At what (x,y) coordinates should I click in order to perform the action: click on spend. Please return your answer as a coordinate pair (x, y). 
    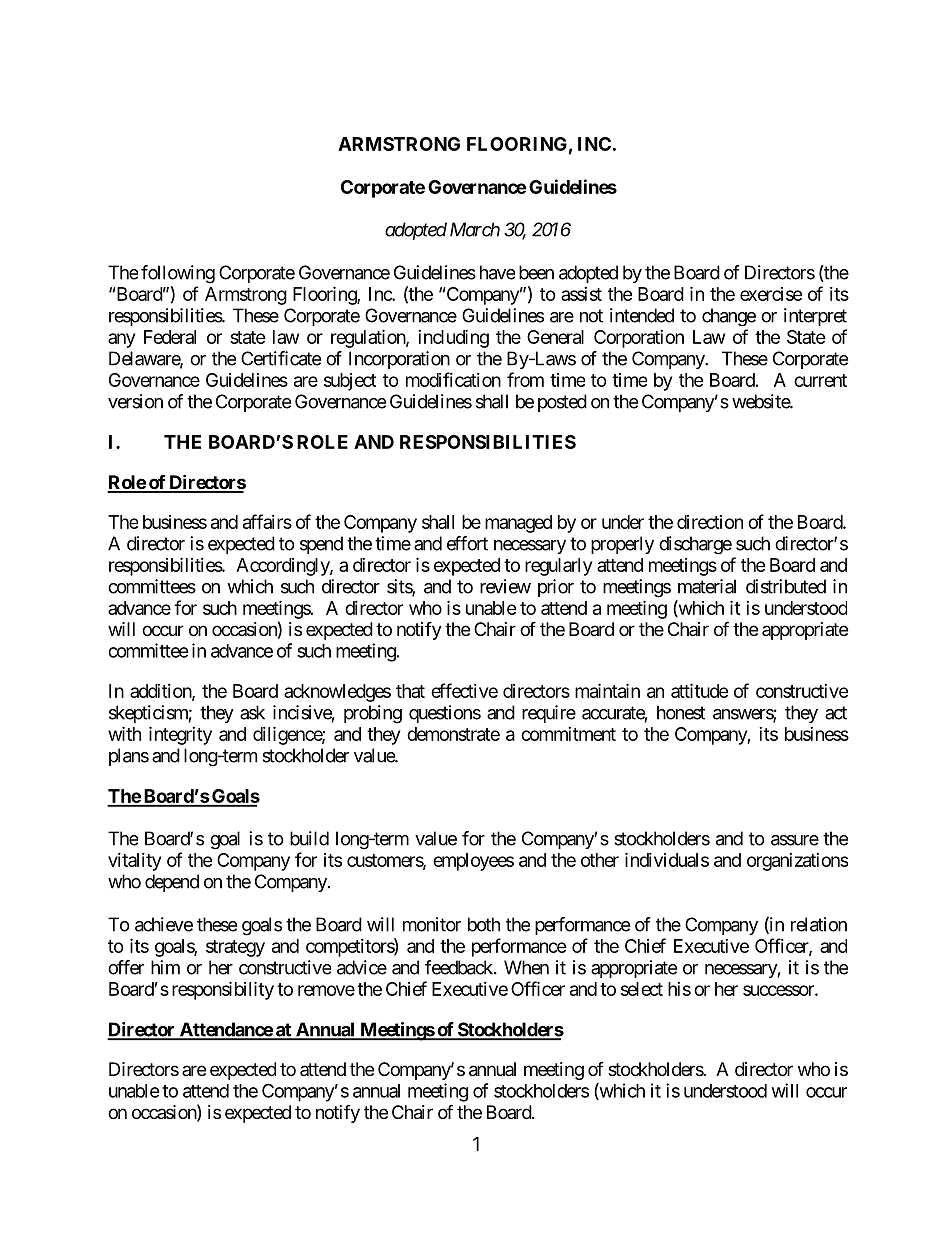
    Looking at the image, I should click on (321, 545).
